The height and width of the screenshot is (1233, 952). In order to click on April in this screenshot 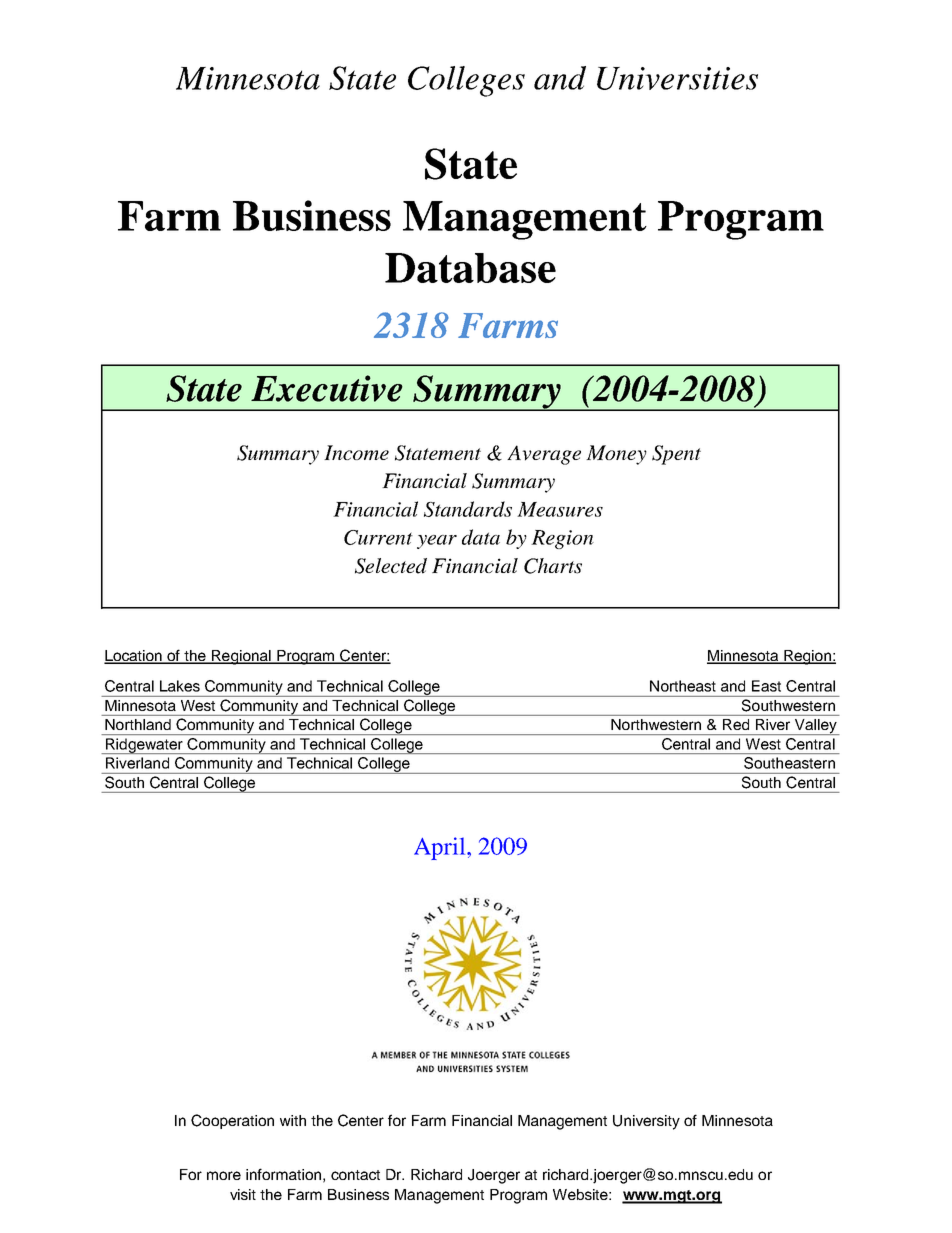, I will do `click(441, 848)`.
